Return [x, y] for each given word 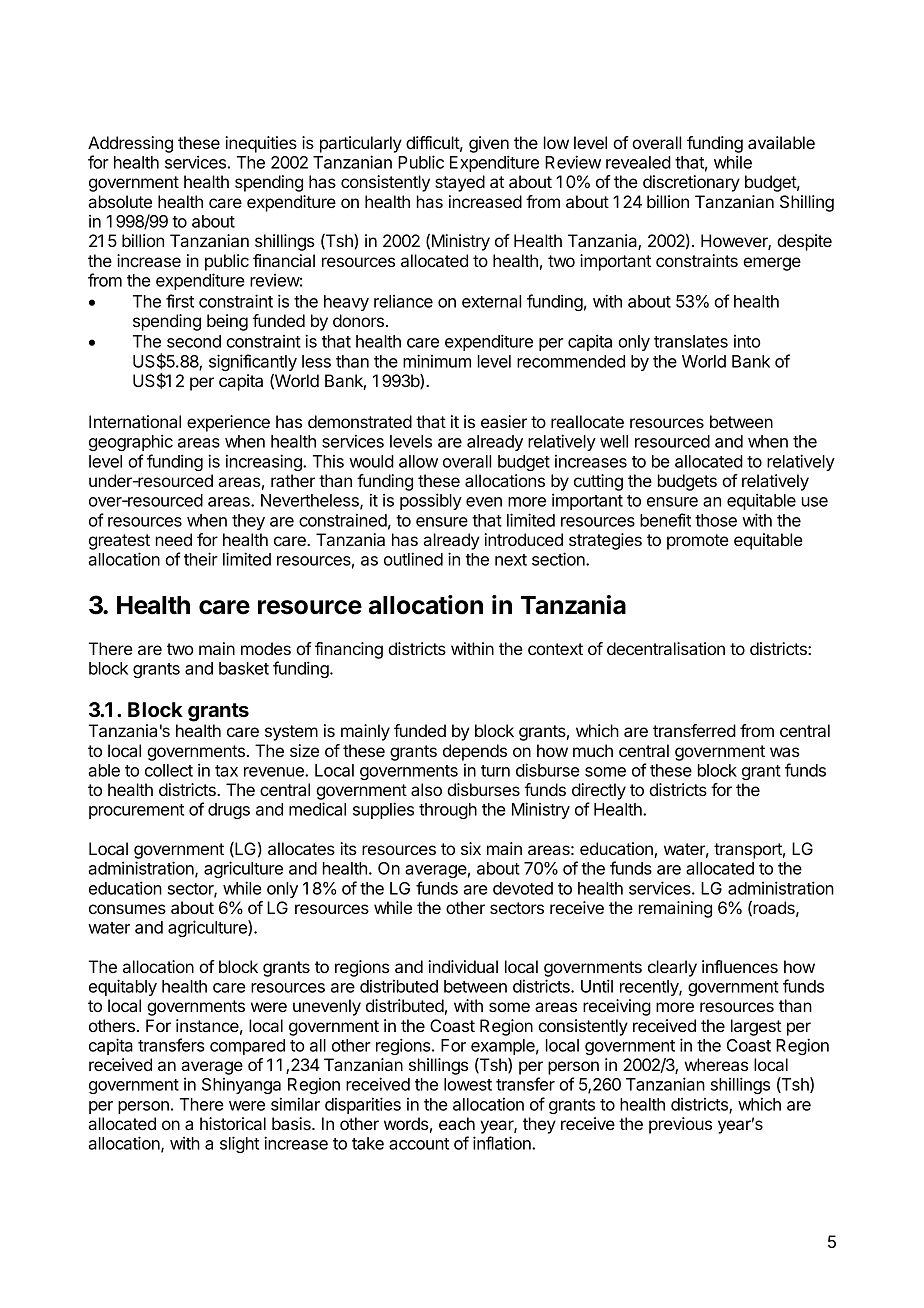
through [448, 811]
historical [233, 1123]
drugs [229, 811]
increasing [265, 462]
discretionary [691, 183]
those [716, 520]
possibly [431, 501]
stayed [460, 183]
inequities [261, 144]
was [785, 752]
